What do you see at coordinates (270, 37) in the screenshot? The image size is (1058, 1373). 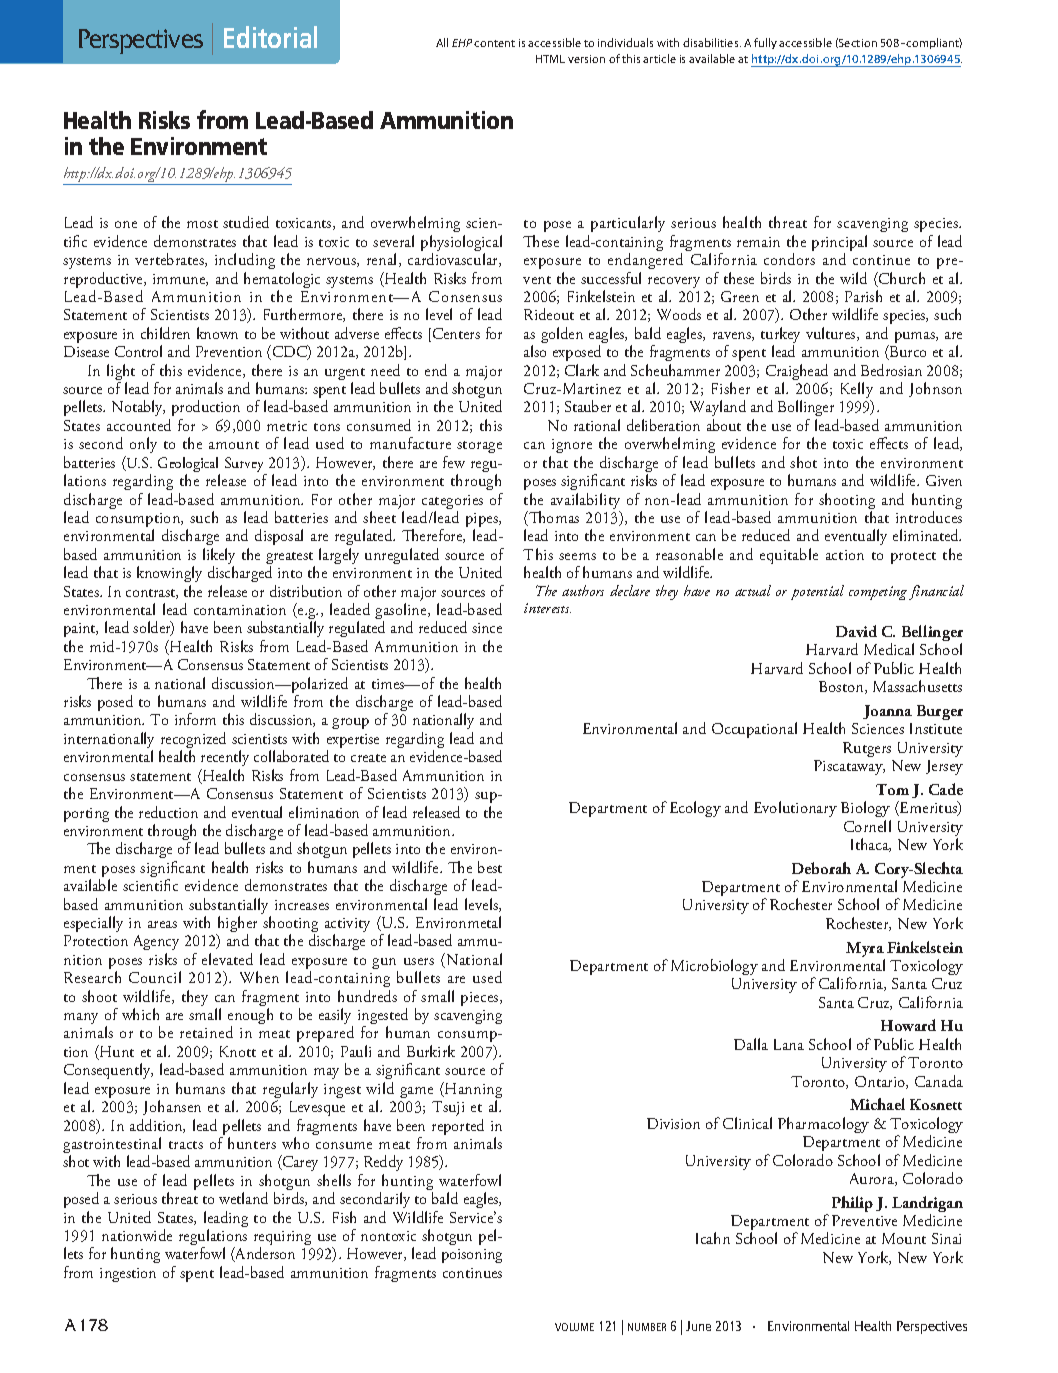 I see `Editorial` at bounding box center [270, 37].
